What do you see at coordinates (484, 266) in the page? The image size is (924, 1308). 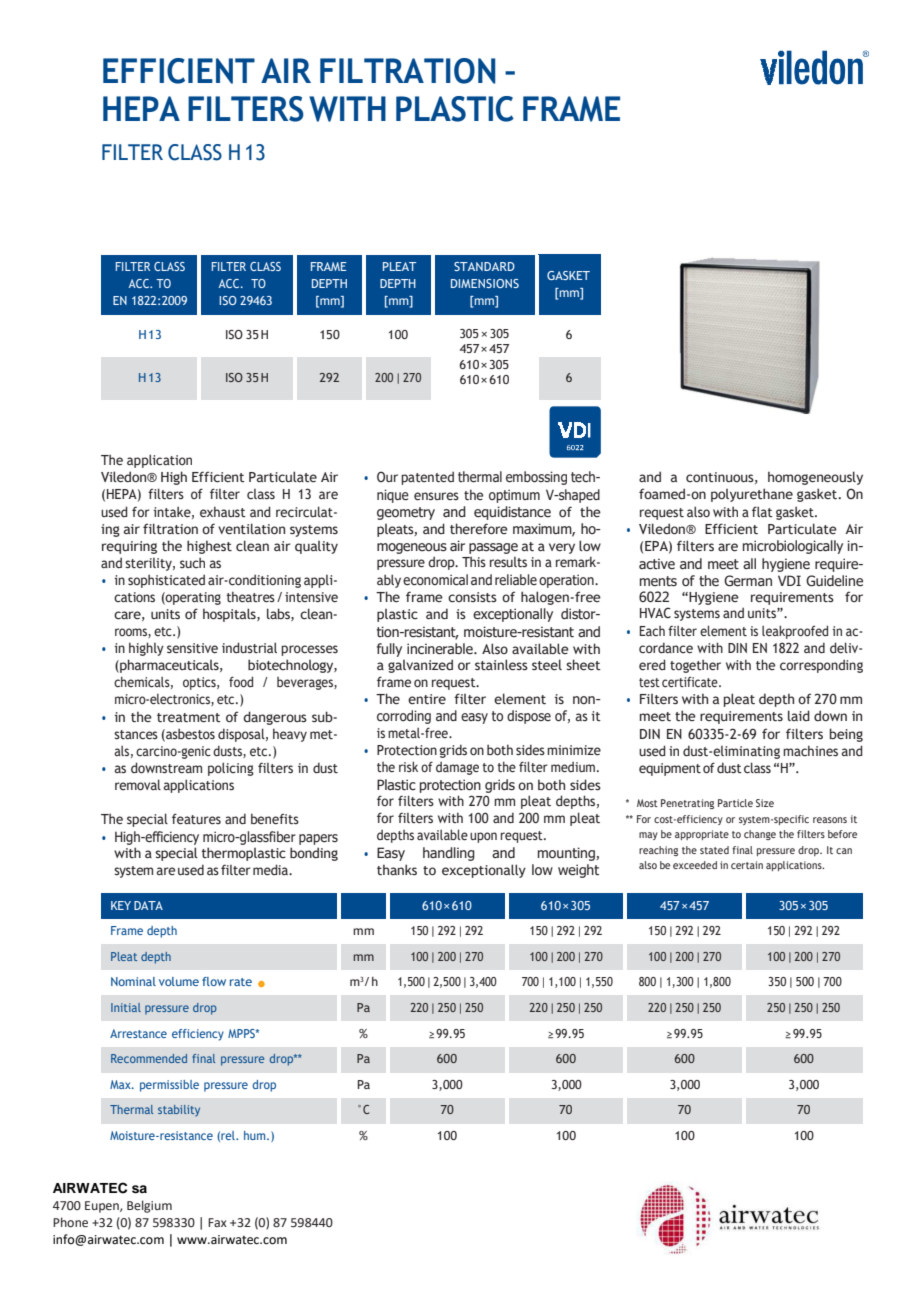 I see `STANDARD` at bounding box center [484, 266].
